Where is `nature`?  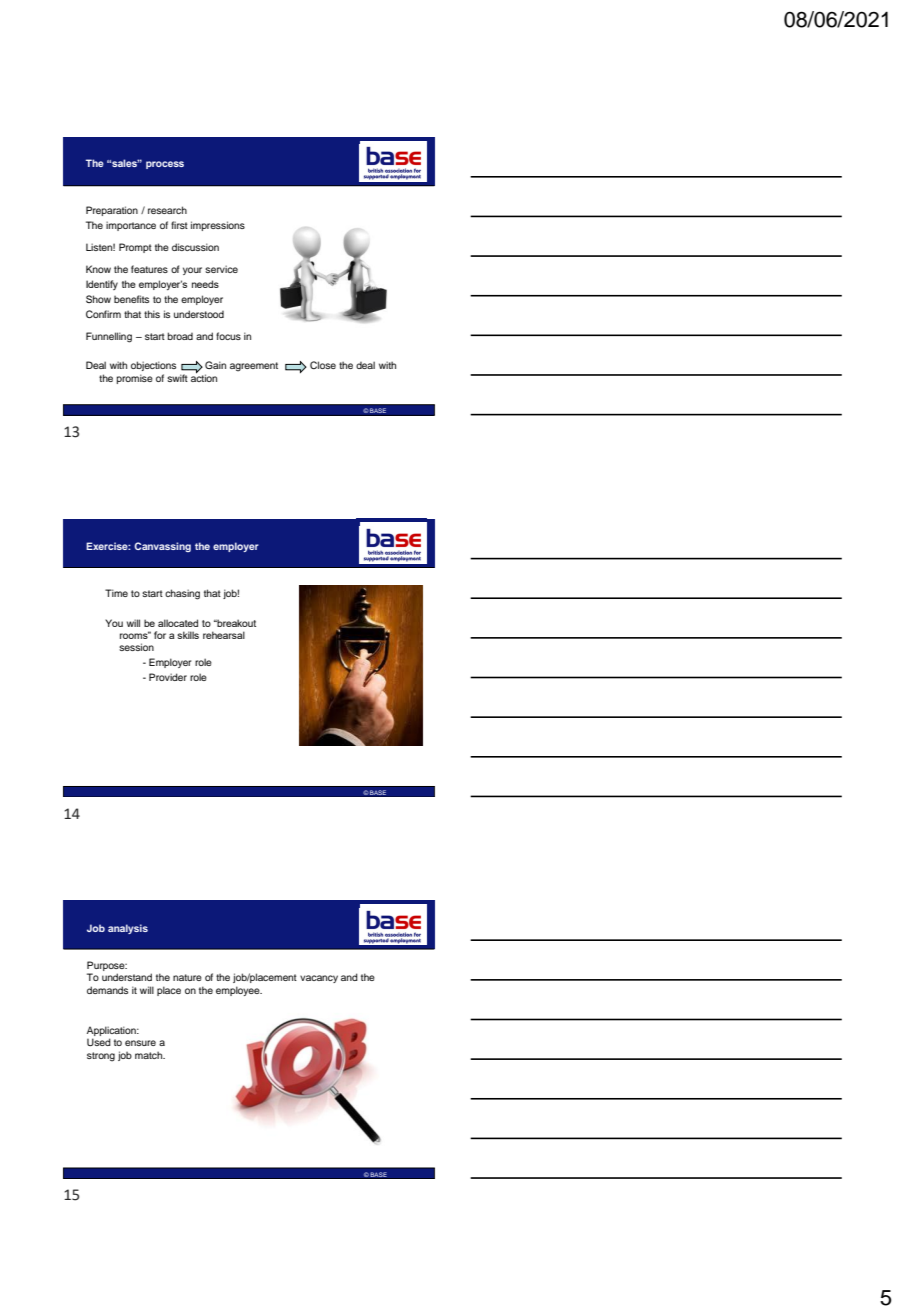
nature is located at coordinates (187, 977).
